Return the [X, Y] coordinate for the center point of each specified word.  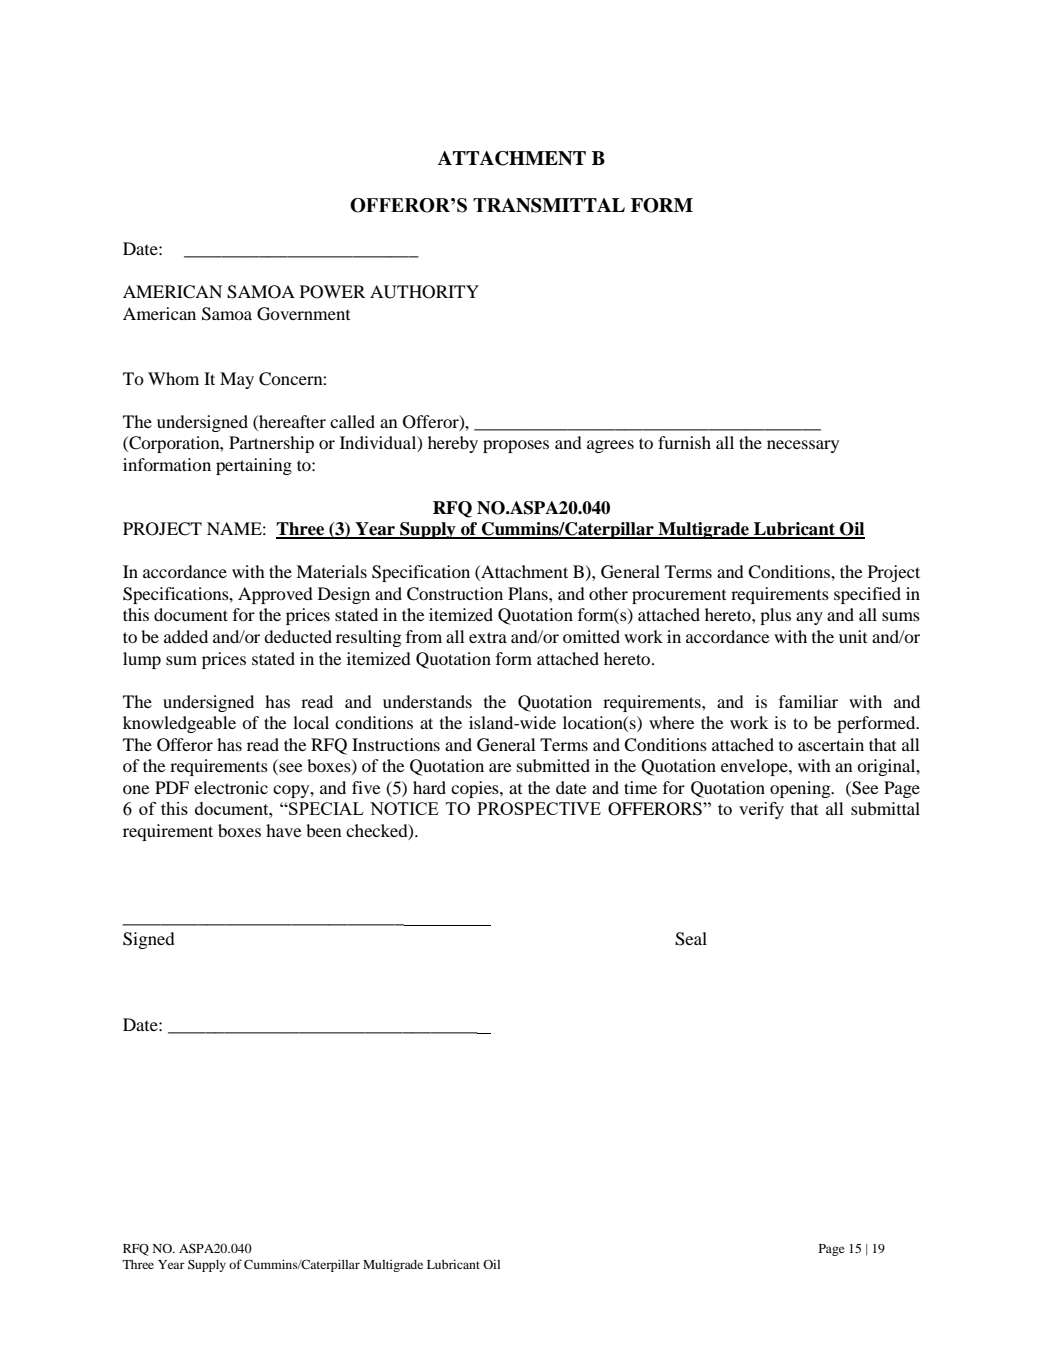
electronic [231, 787]
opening [801, 789]
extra [488, 637]
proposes [516, 446]
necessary [803, 446]
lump [142, 660]
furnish [684, 442]
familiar [808, 701]
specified [867, 595]
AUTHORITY [424, 292]
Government [303, 314]
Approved [275, 595]
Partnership [271, 444]
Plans [529, 593]
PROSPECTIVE [539, 808]
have [284, 830]
